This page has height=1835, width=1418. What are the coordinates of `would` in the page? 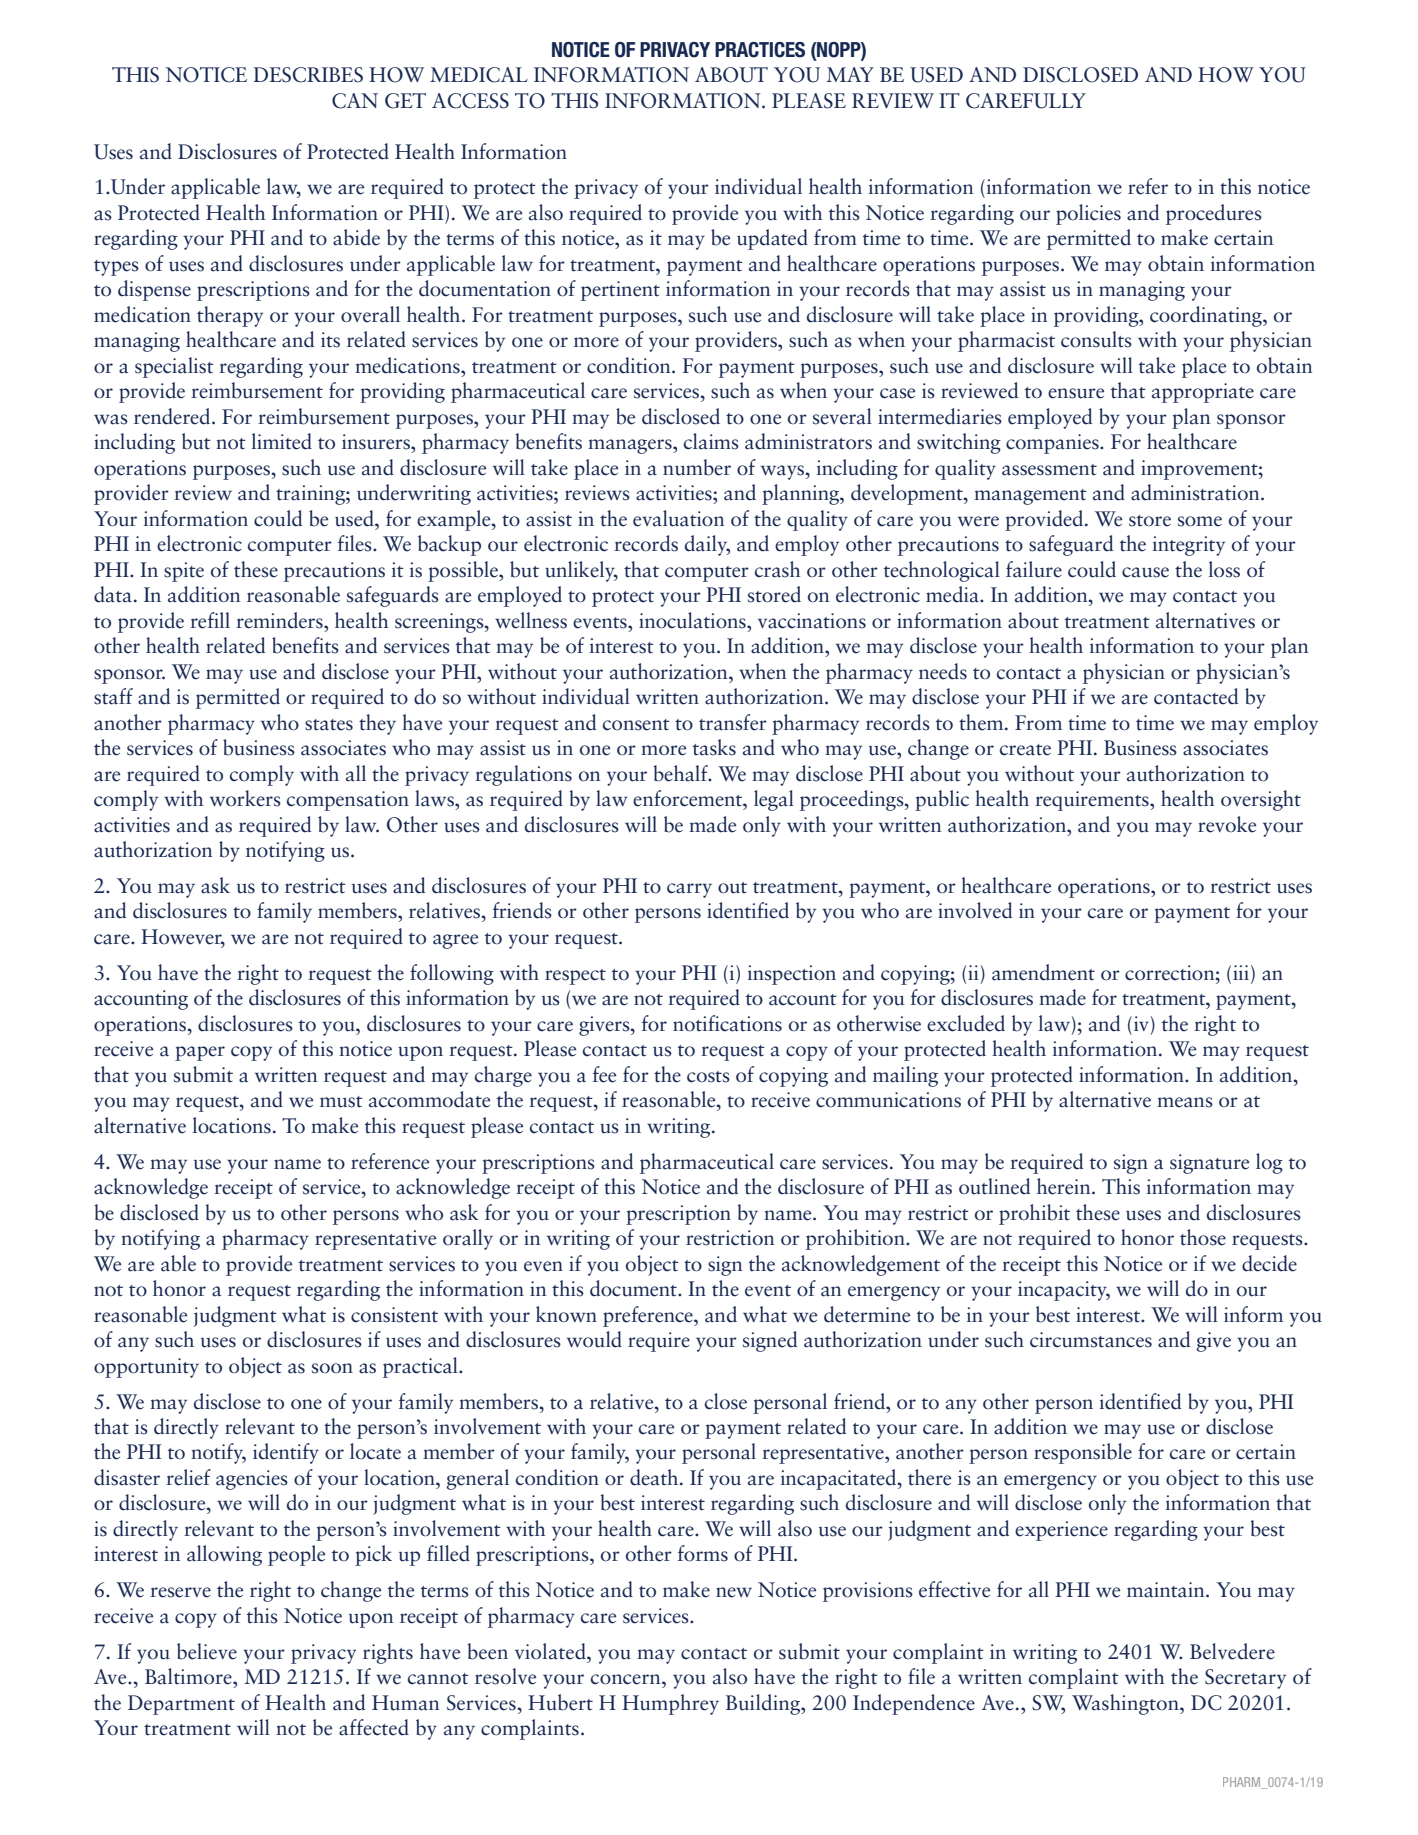 It's located at (594, 1339).
